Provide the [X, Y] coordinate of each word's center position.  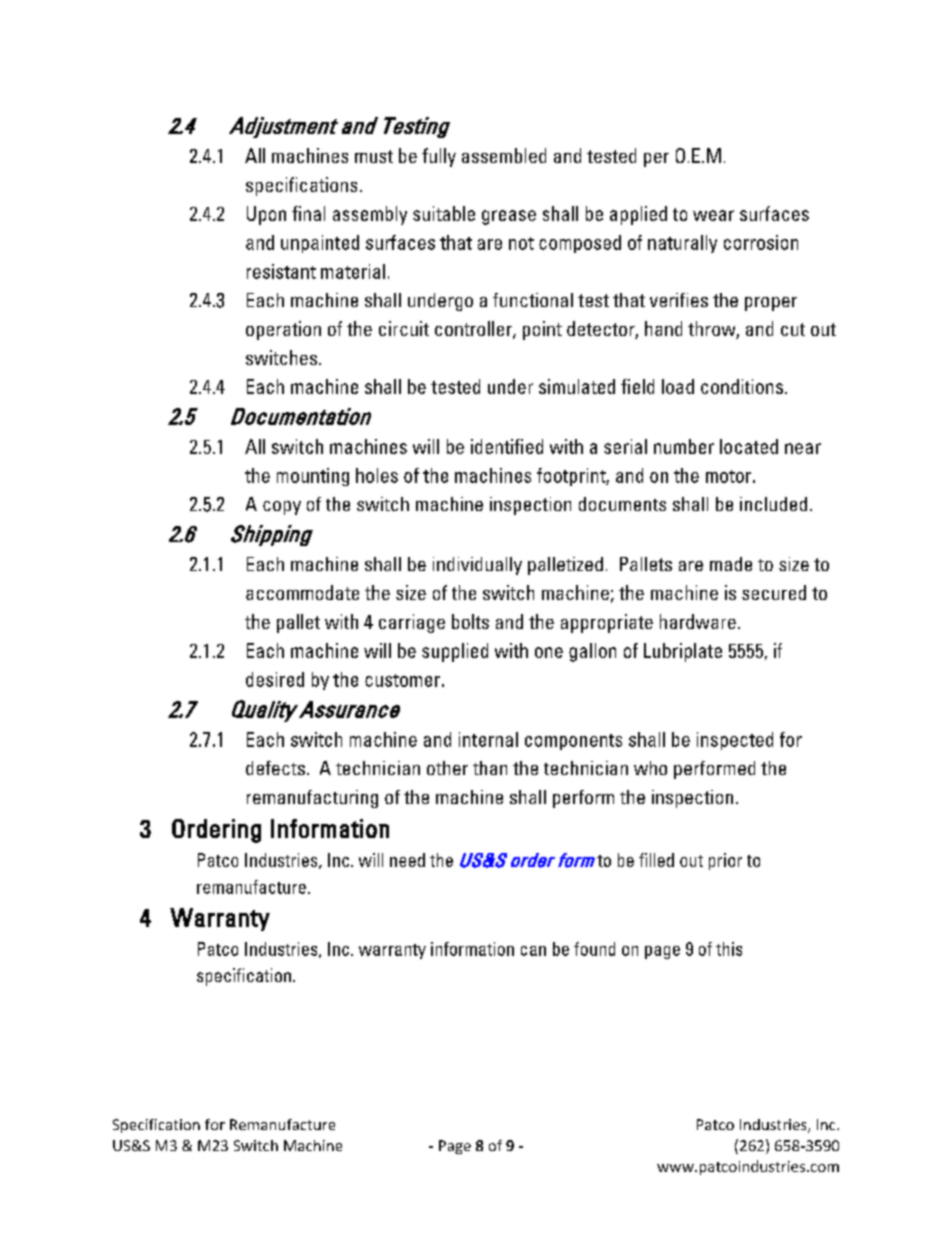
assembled [504, 155]
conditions [743, 386]
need [407, 860]
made [731, 564]
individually [477, 566]
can [533, 951]
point [542, 330]
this [729, 949]
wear [713, 215]
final [308, 213]
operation [283, 330]
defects [275, 768]
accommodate [302, 592]
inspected [735, 741]
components [573, 742]
